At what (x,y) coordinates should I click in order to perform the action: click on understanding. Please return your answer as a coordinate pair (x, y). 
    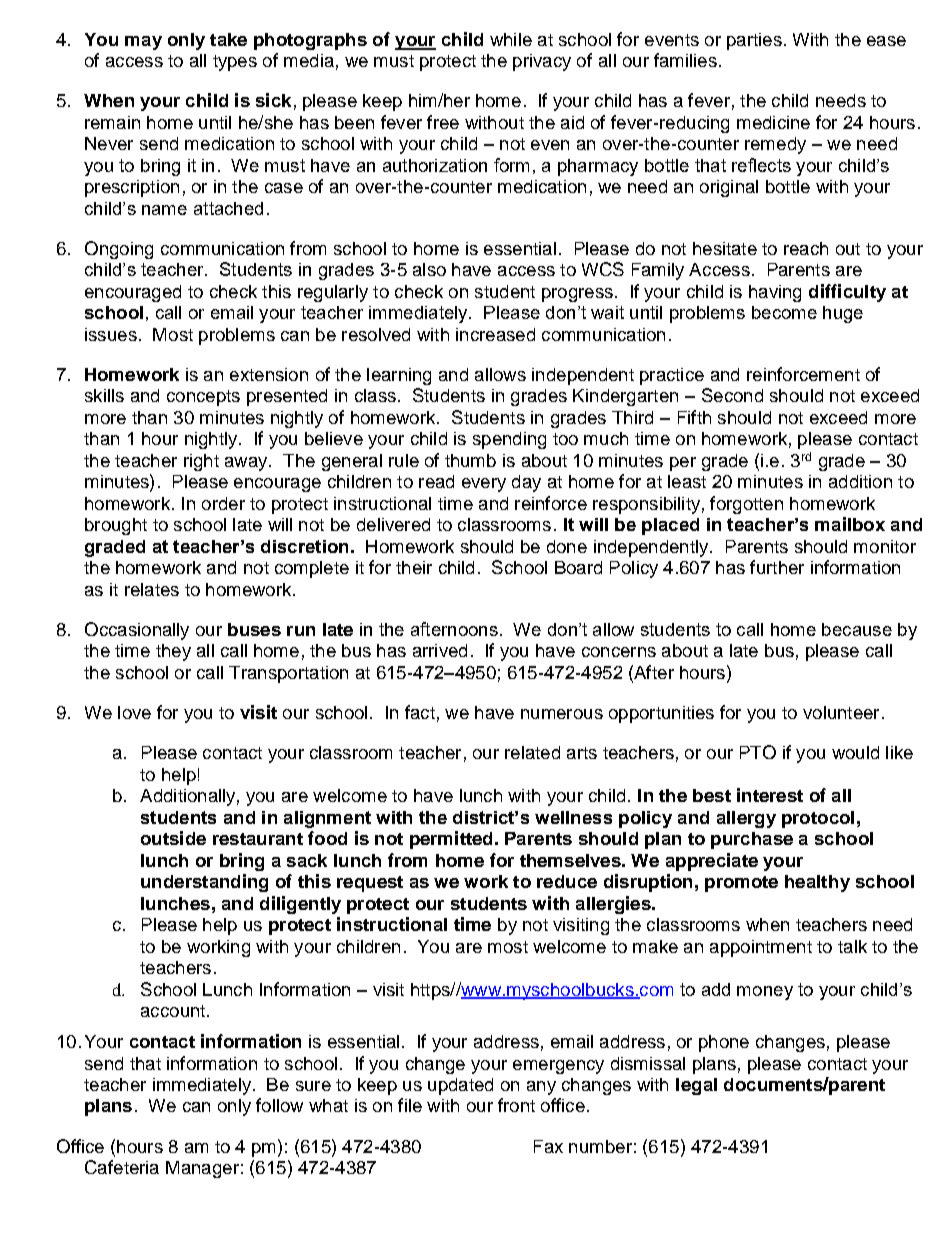
    Looking at the image, I should click on (204, 883).
